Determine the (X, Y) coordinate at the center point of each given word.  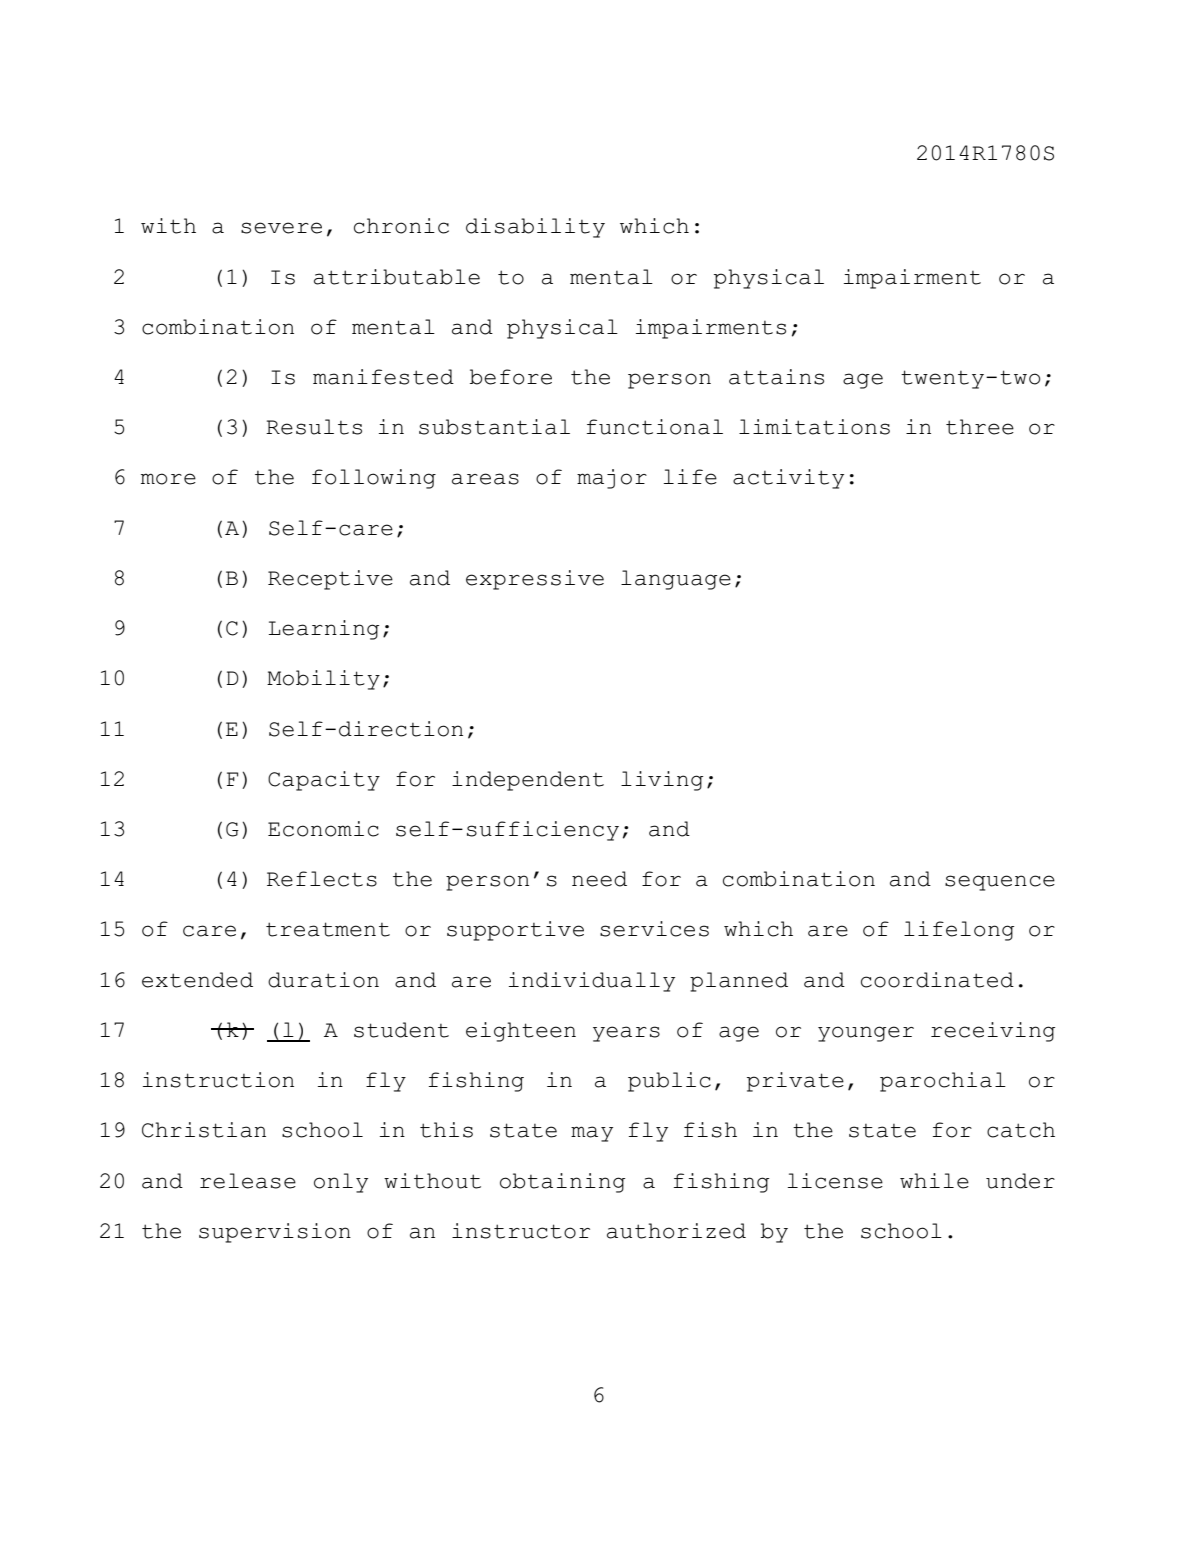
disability (535, 228)
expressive (535, 580)
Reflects (322, 879)
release (248, 1181)
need (599, 879)
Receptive (330, 580)
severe (281, 228)
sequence (1000, 883)
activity (788, 479)
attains (776, 377)
